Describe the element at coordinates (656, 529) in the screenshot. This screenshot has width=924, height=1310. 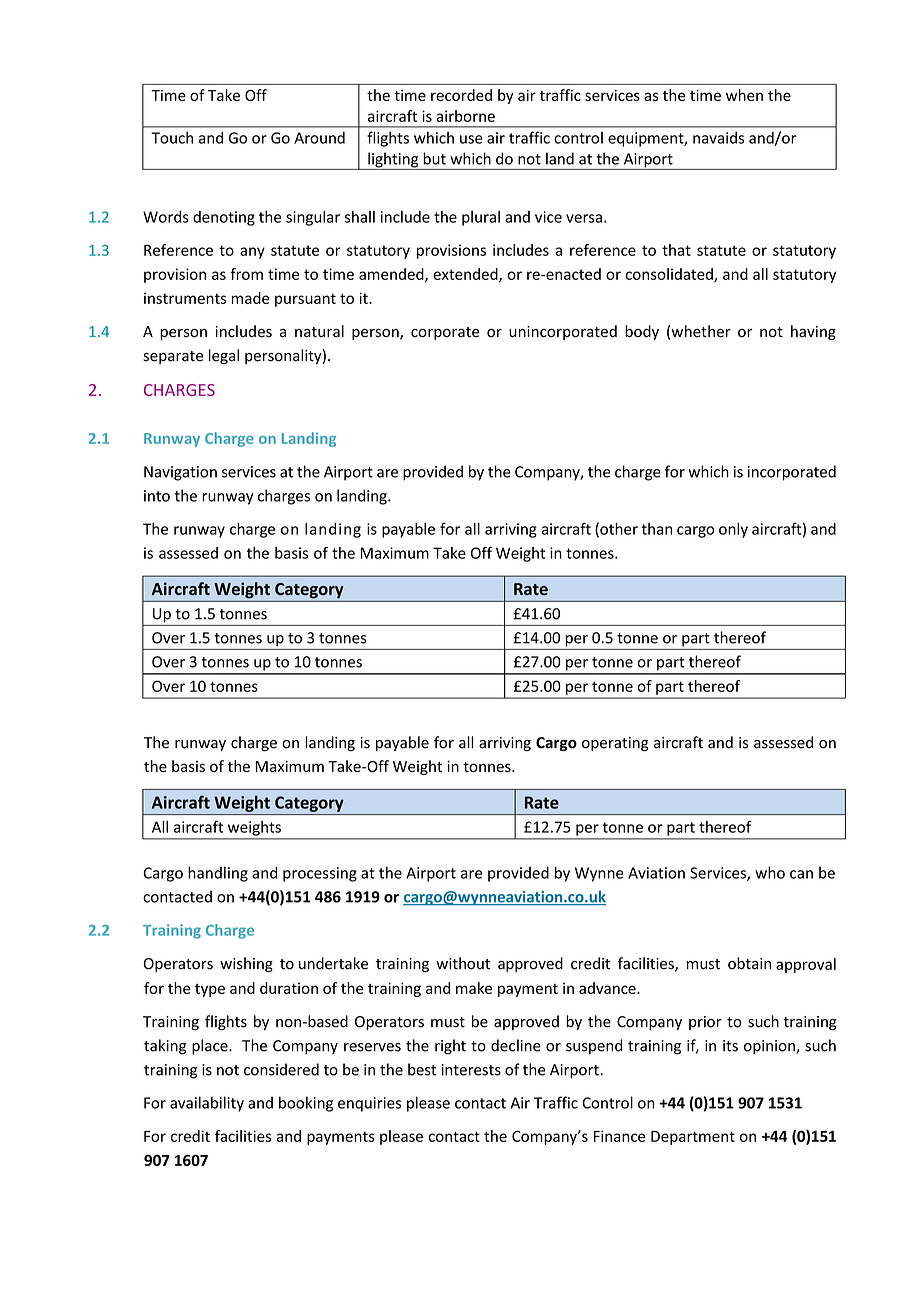
I see `than` at that location.
